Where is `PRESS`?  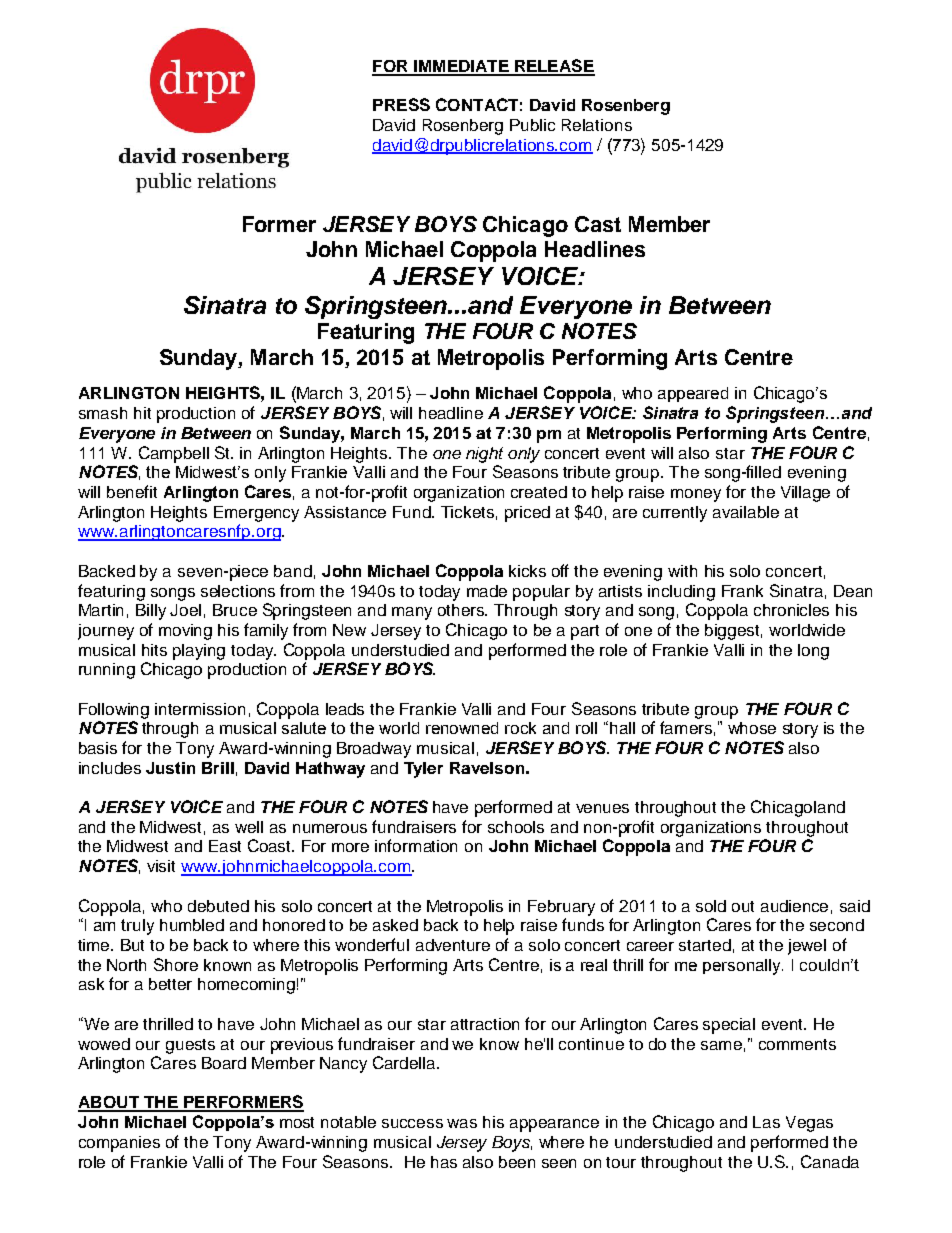 PRESS is located at coordinates (401, 104).
